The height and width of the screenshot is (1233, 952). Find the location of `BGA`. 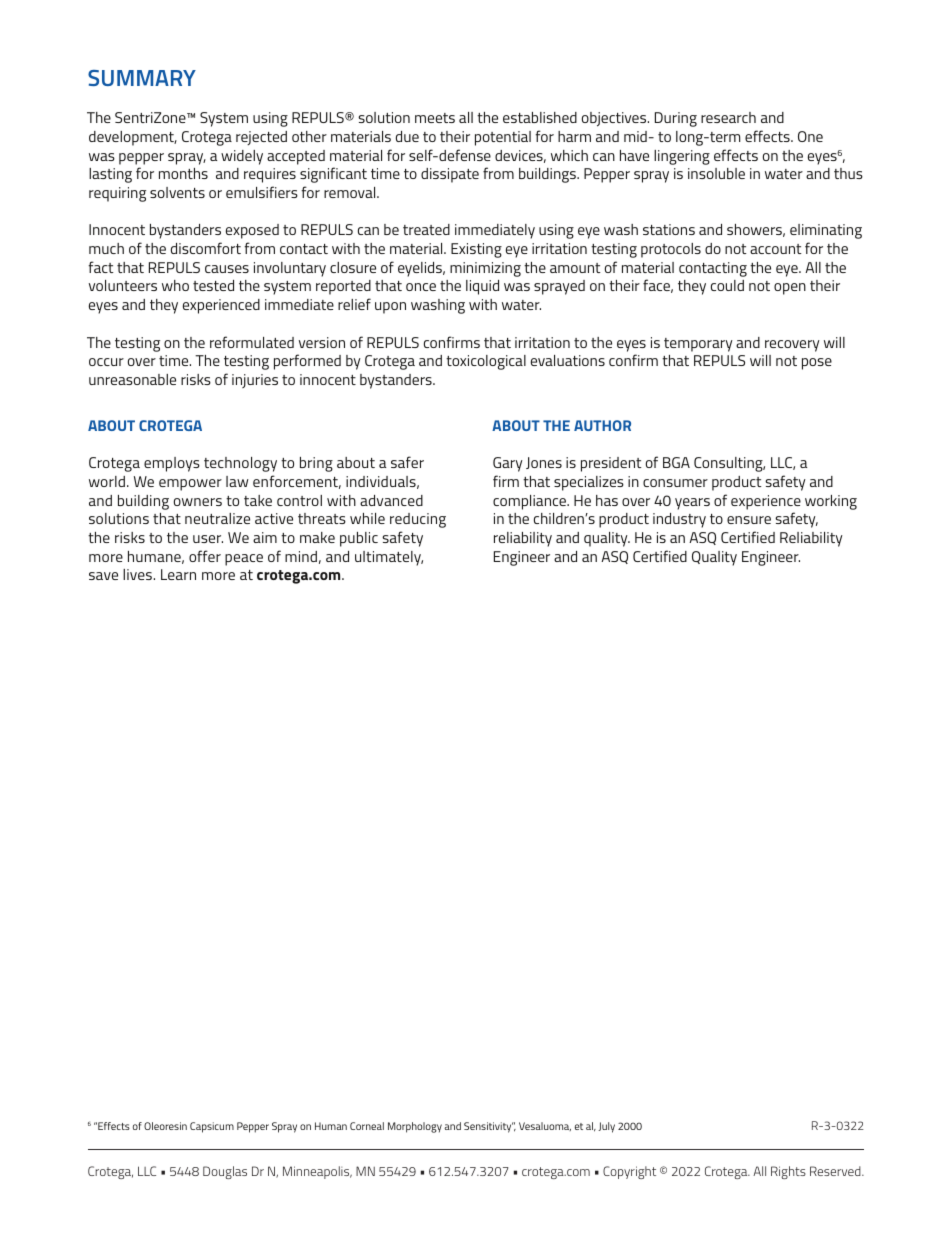

BGA is located at coordinates (676, 462).
